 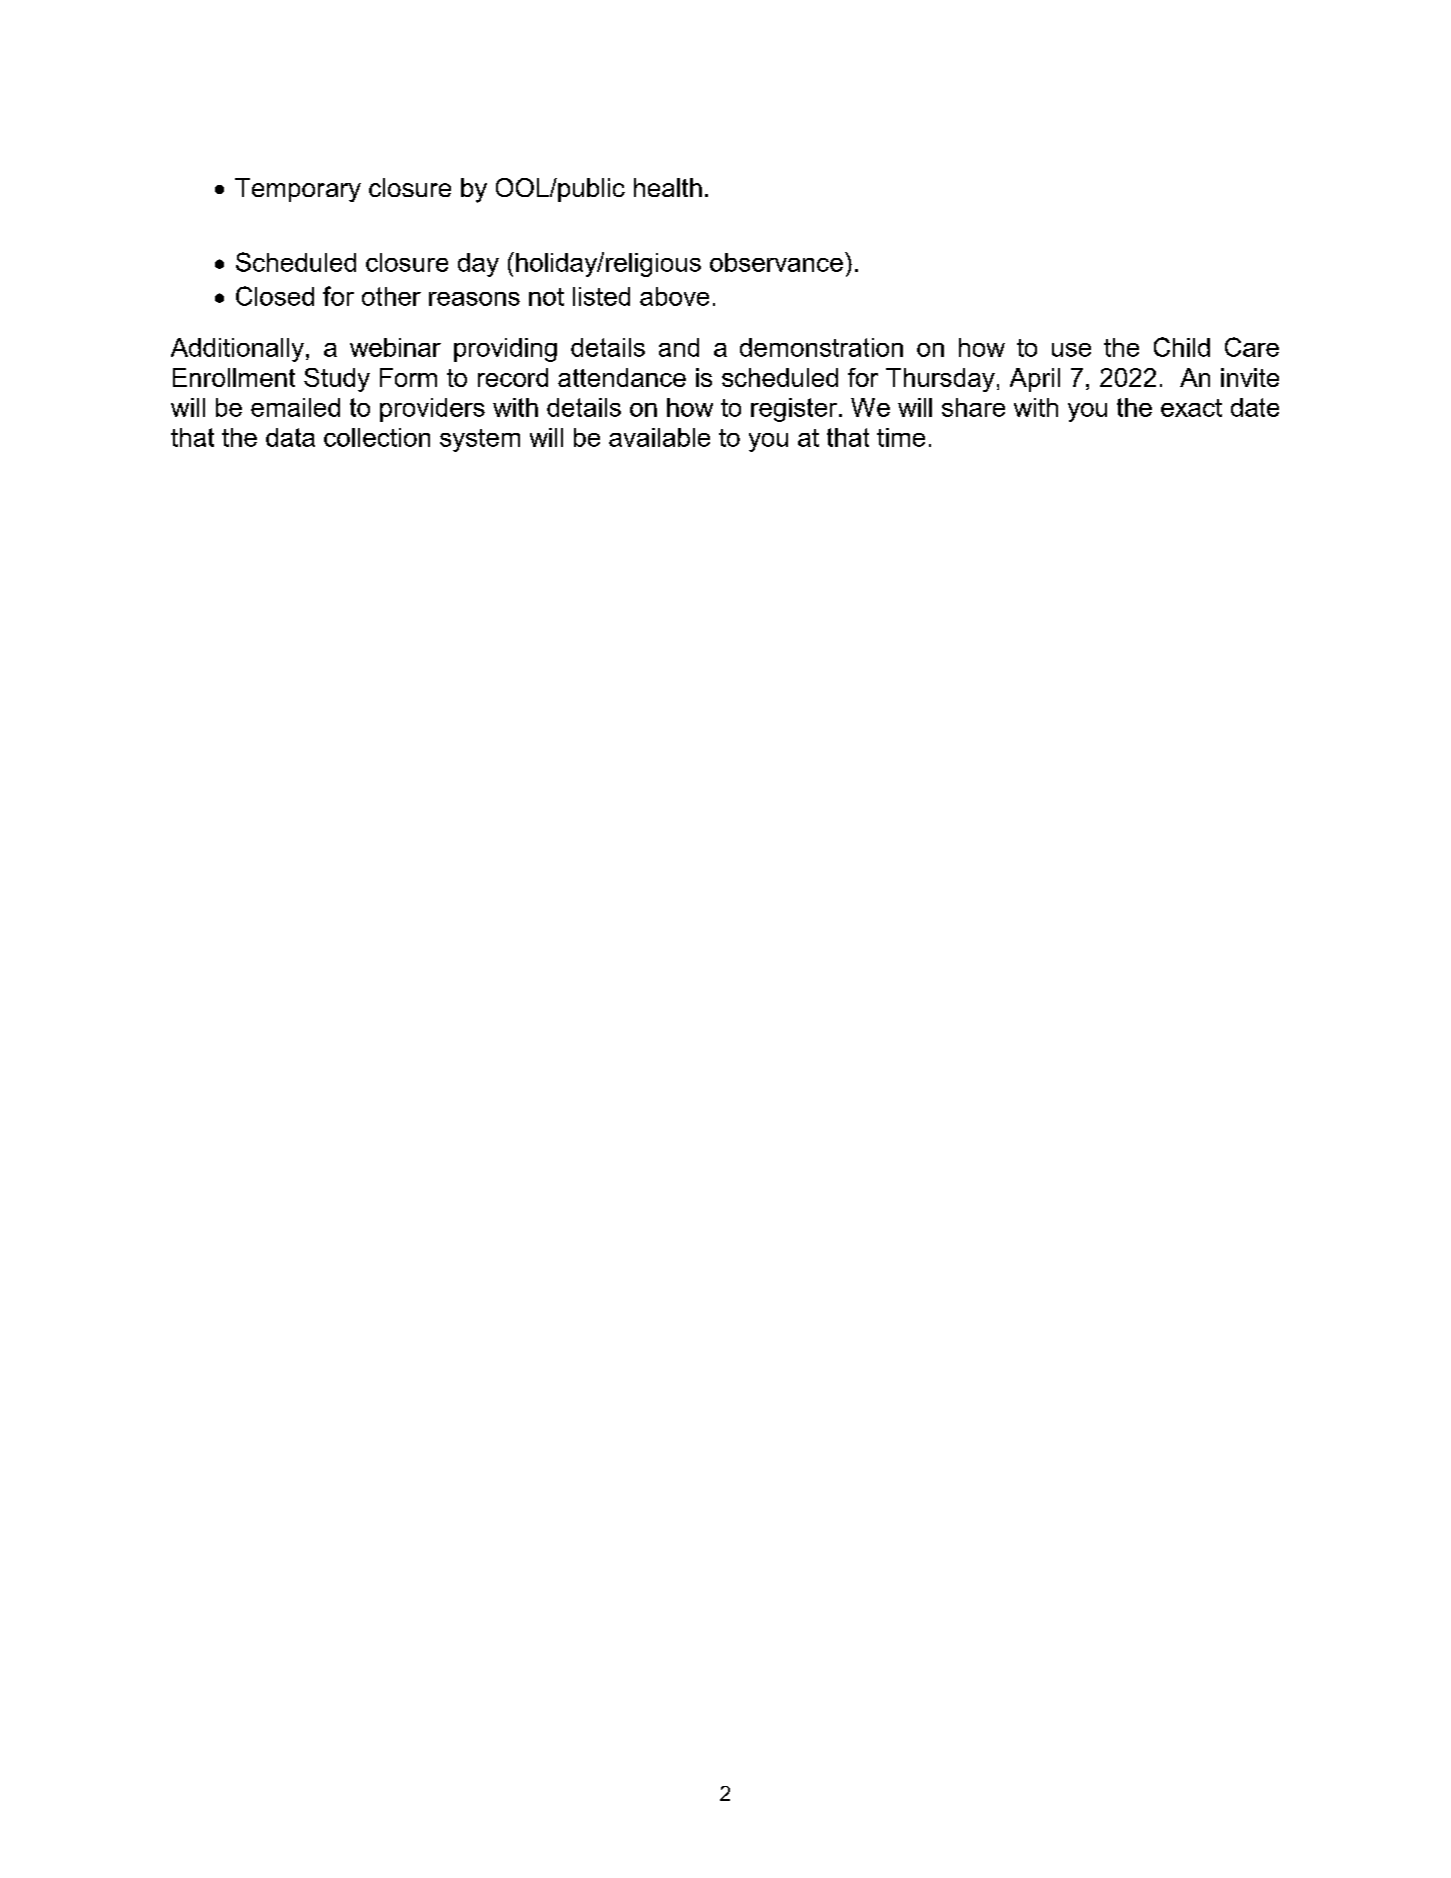 What do you see at coordinates (659, 437) in the screenshot?
I see `available` at bounding box center [659, 437].
